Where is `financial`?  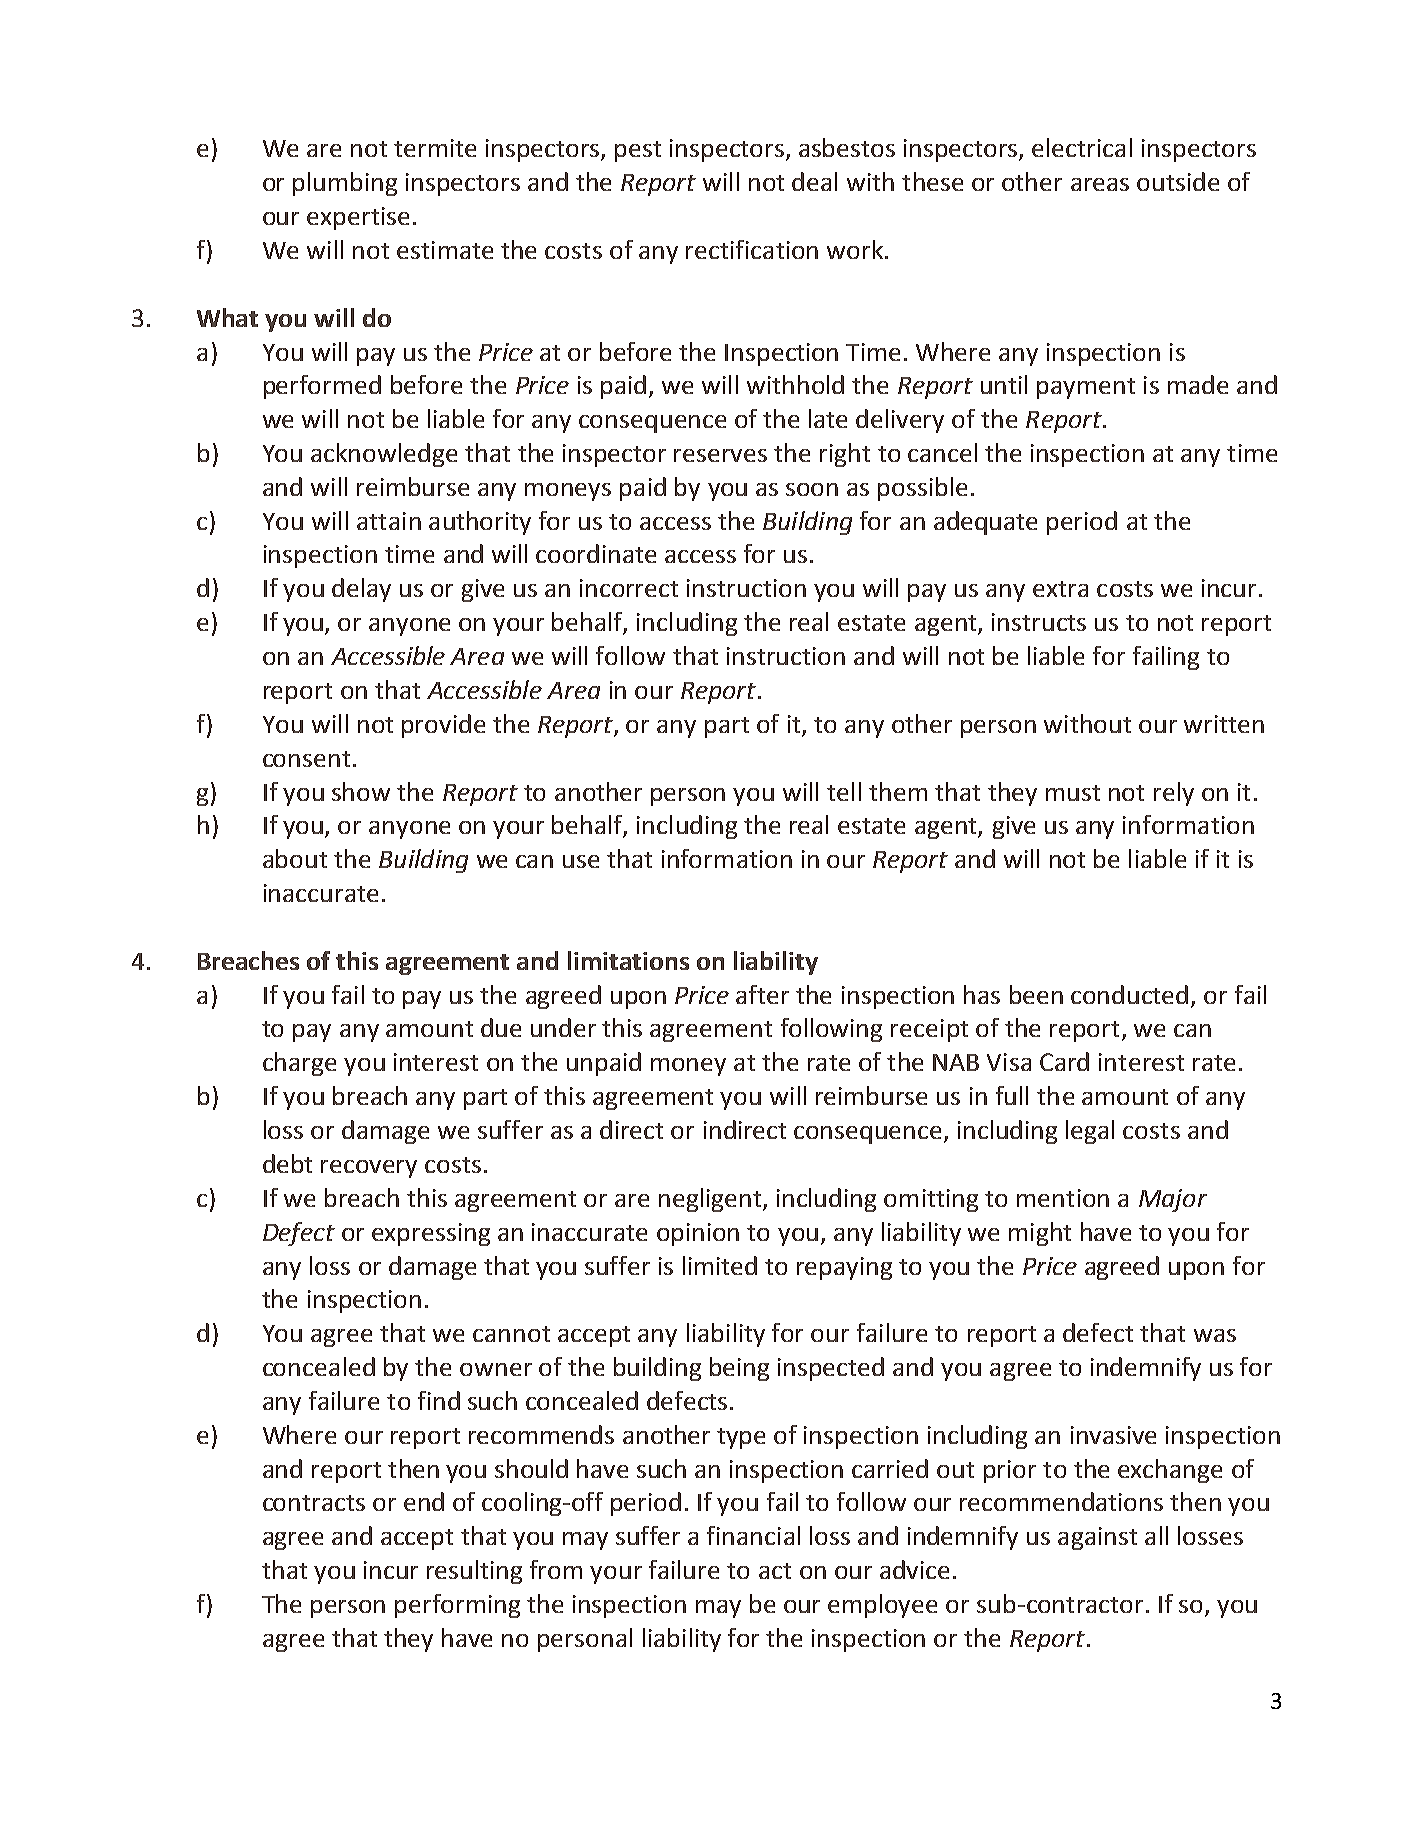 financial is located at coordinates (753, 1535).
